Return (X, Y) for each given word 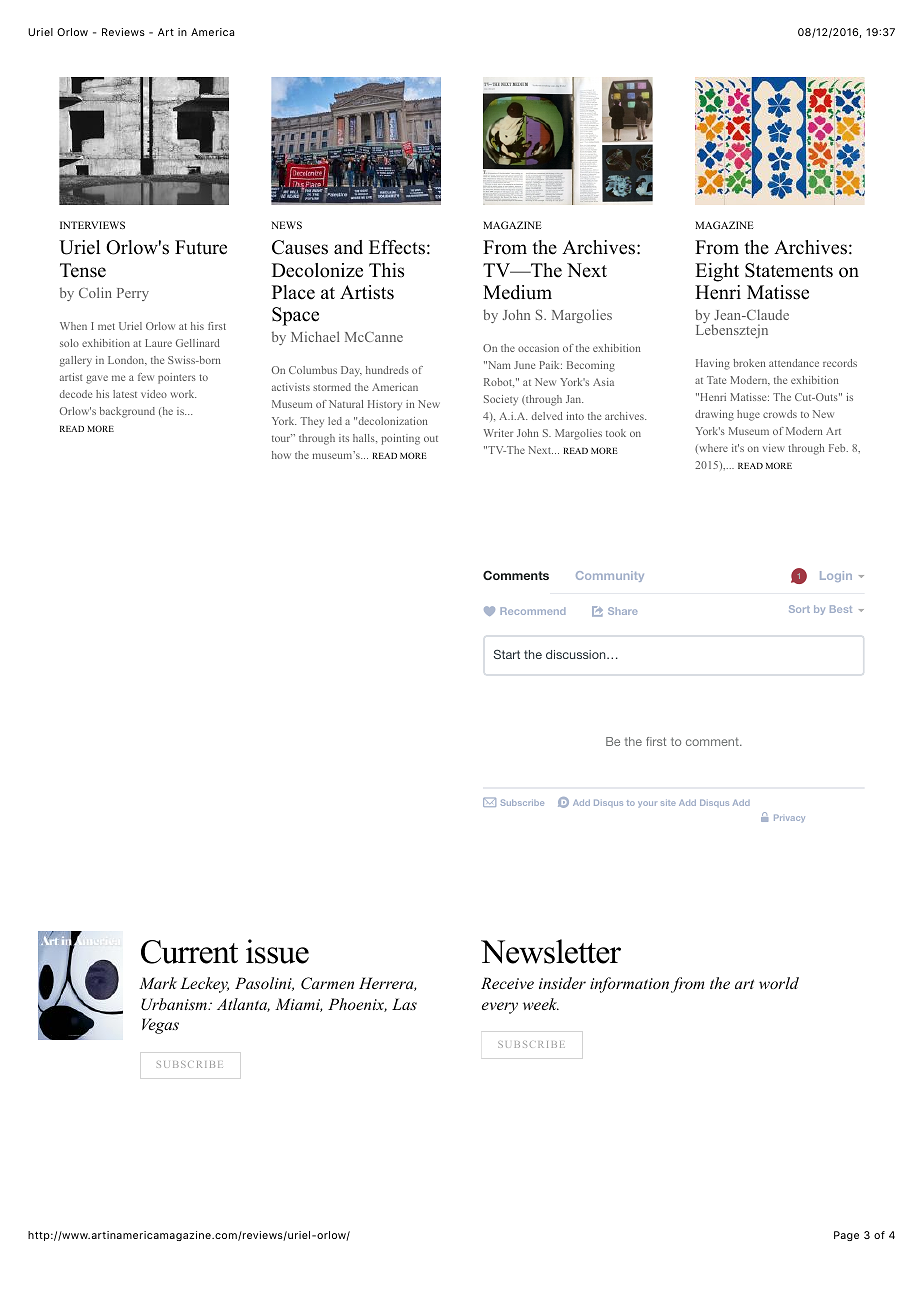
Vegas (160, 1026)
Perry (133, 294)
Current (189, 952)
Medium (517, 292)
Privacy (789, 818)
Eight (717, 272)
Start (507, 654)
